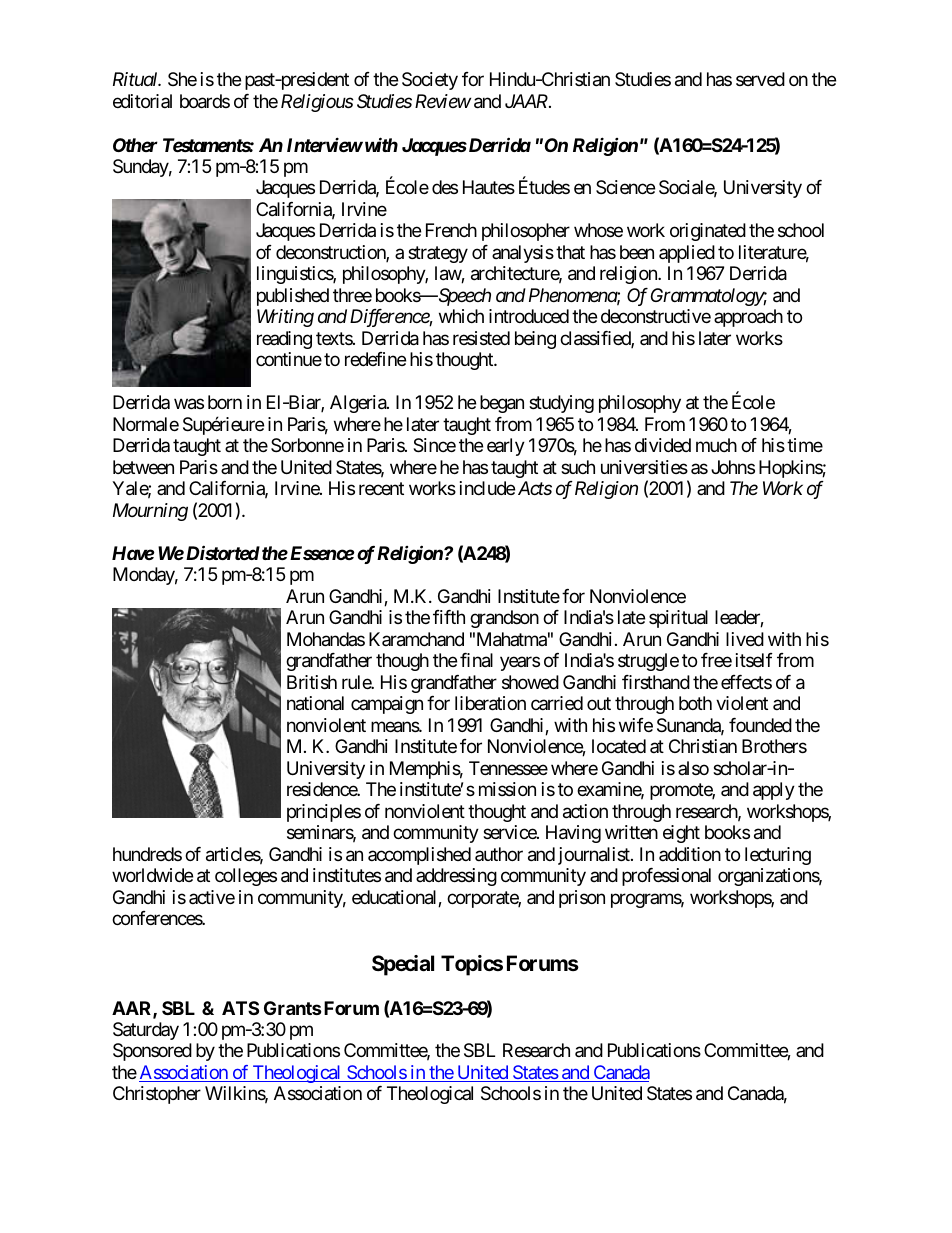  Describe the element at coordinates (150, 512) in the screenshot. I see `Mourning` at that location.
